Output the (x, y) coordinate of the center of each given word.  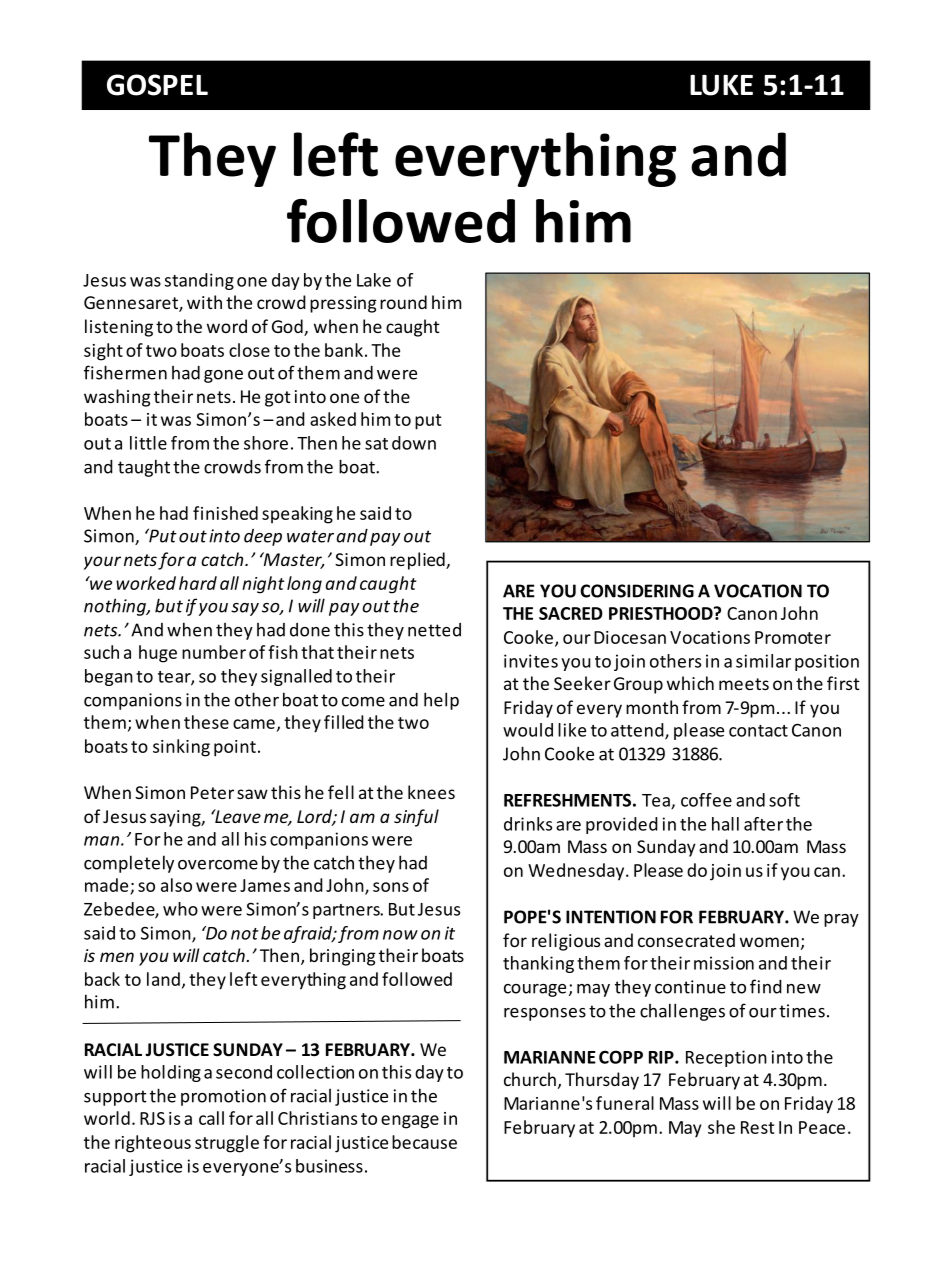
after (763, 824)
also (176, 885)
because (424, 1142)
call (211, 1118)
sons (391, 887)
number (214, 652)
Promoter (793, 637)
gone (223, 376)
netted (434, 630)
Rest (757, 1127)
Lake (374, 280)
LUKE (721, 85)
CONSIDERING (637, 591)
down (414, 443)
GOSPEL (157, 85)
